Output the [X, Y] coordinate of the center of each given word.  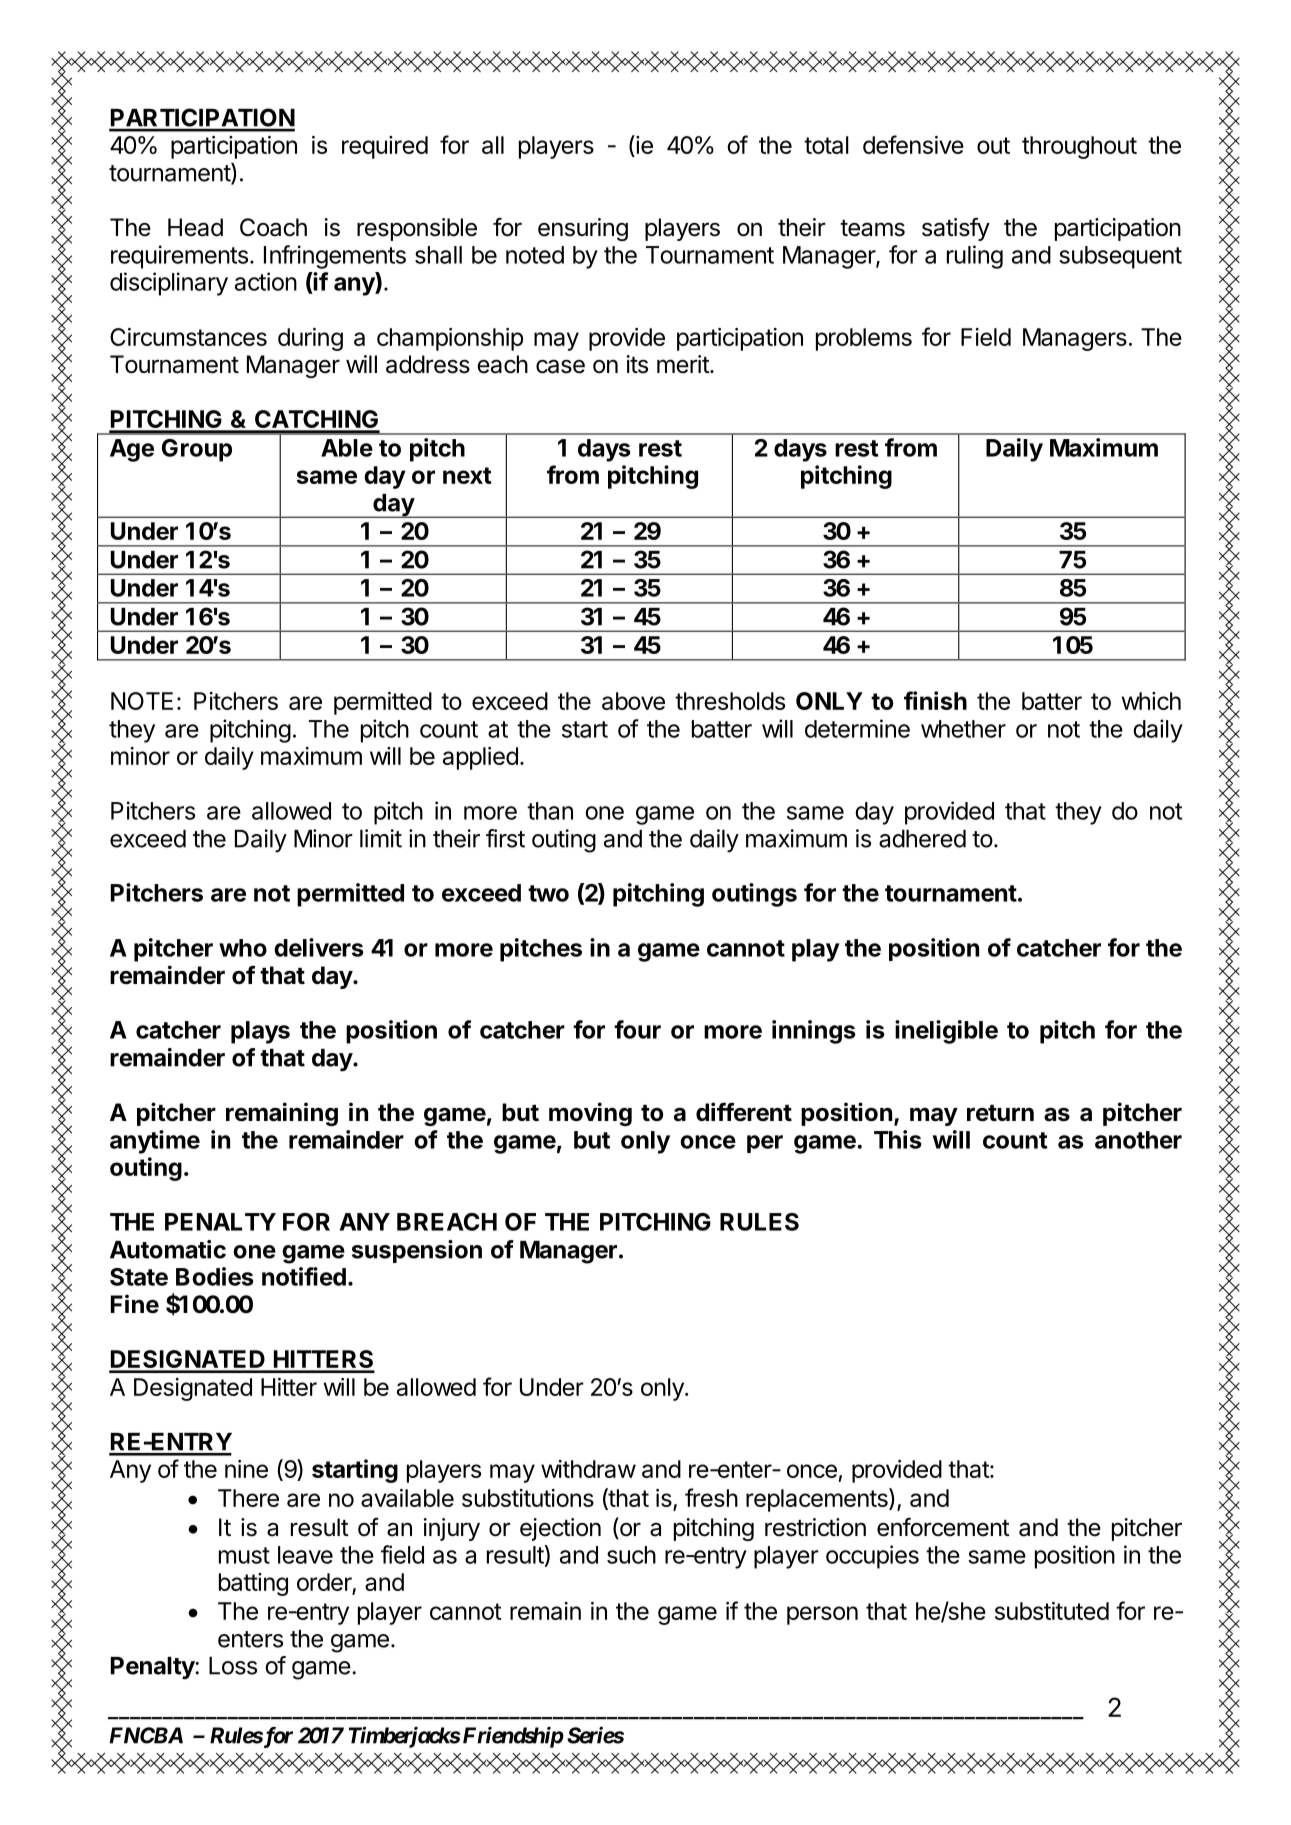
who [243, 948]
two [548, 893]
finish [935, 700]
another [1138, 1140]
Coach [273, 227]
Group [197, 450]
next [467, 475]
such [631, 1555]
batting [253, 1584]
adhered [922, 839]
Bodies [215, 1276]
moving [590, 1114]
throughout [1079, 147]
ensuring [583, 229]
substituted [1052, 1611]
